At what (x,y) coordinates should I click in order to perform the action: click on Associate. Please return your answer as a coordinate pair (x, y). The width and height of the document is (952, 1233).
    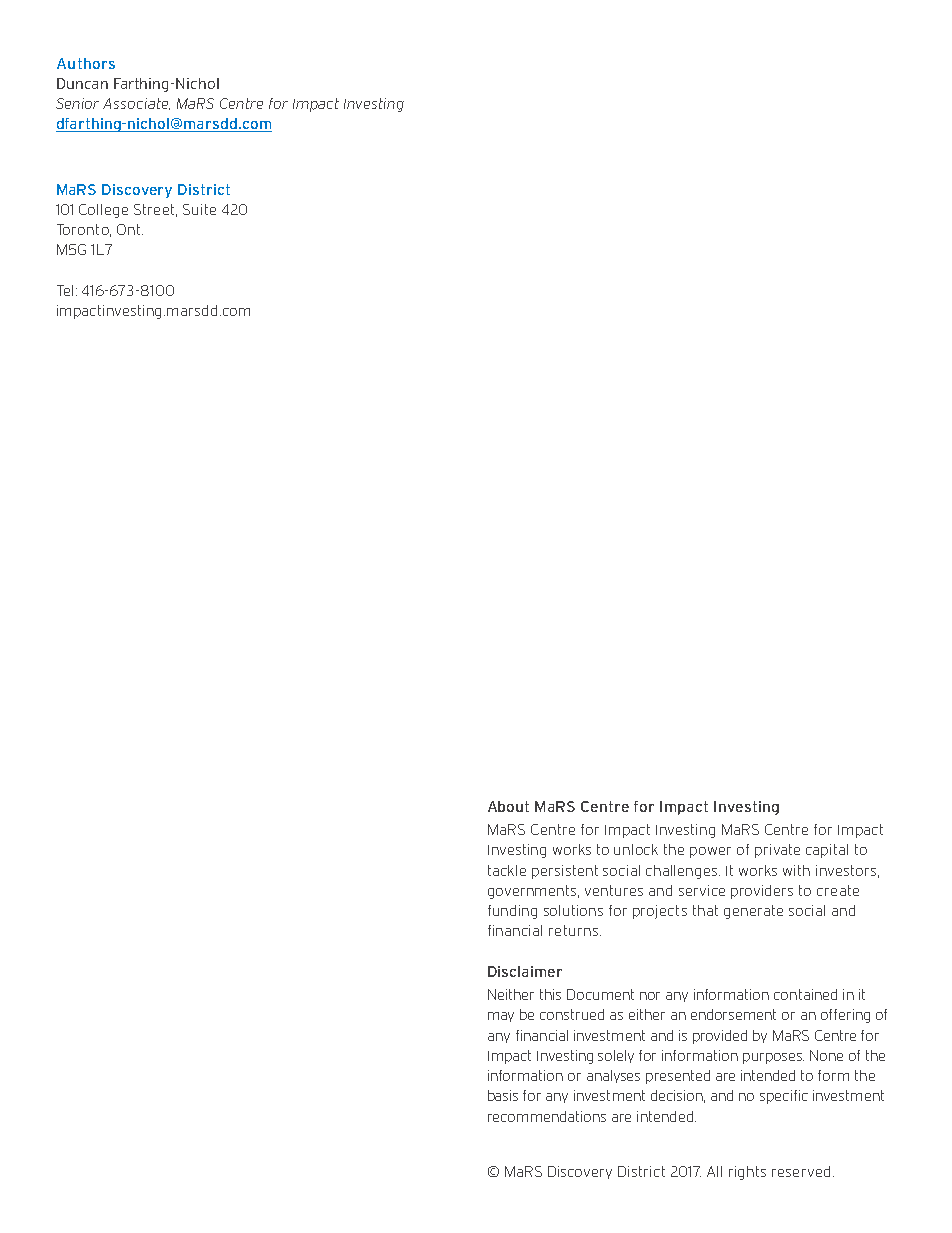
    Looking at the image, I should click on (136, 104).
